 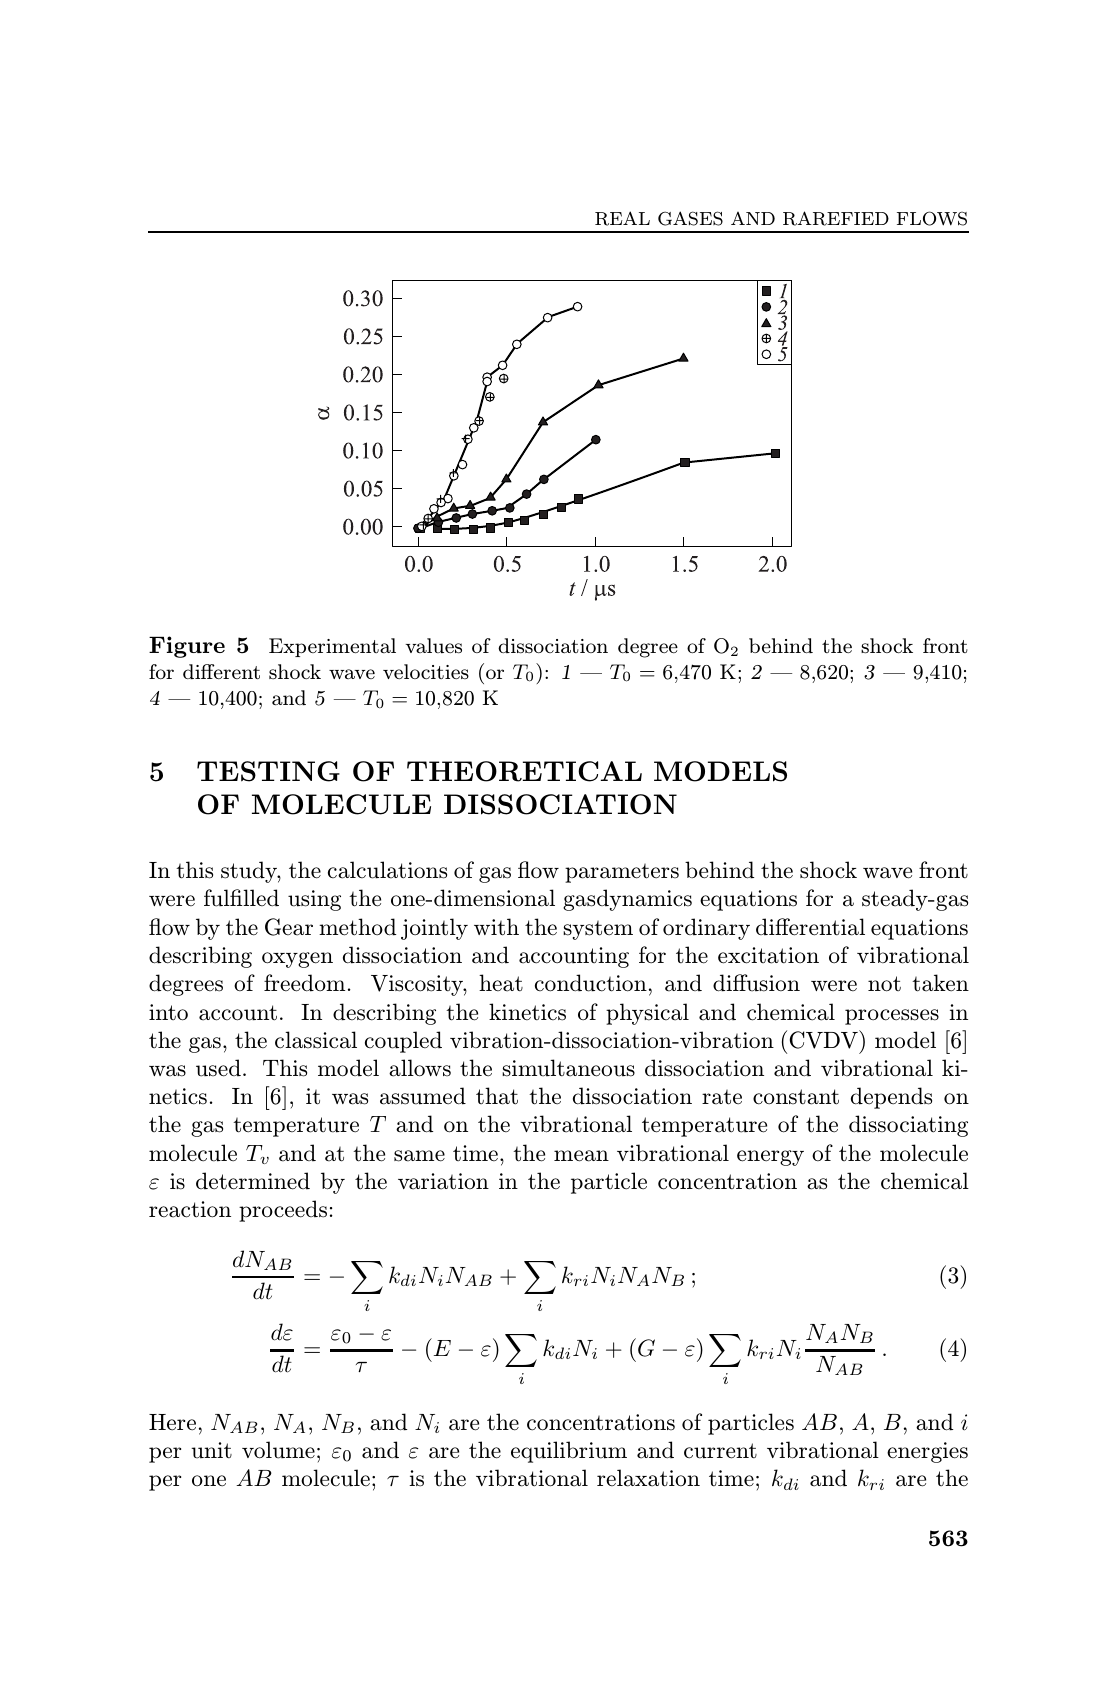 What do you see at coordinates (332, 647) in the screenshot?
I see `Experimental` at bounding box center [332, 647].
